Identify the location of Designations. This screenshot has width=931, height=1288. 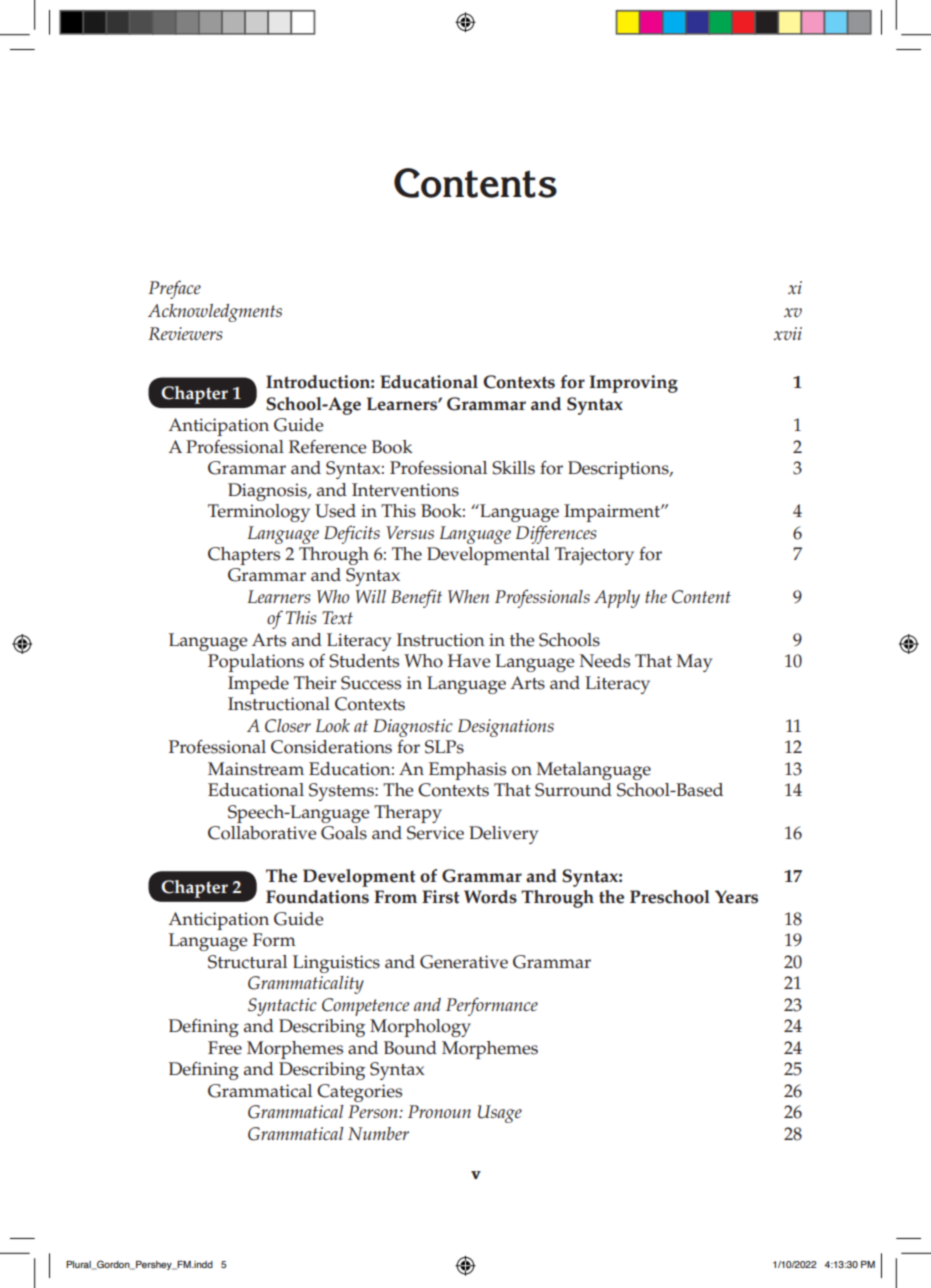
(506, 728).
